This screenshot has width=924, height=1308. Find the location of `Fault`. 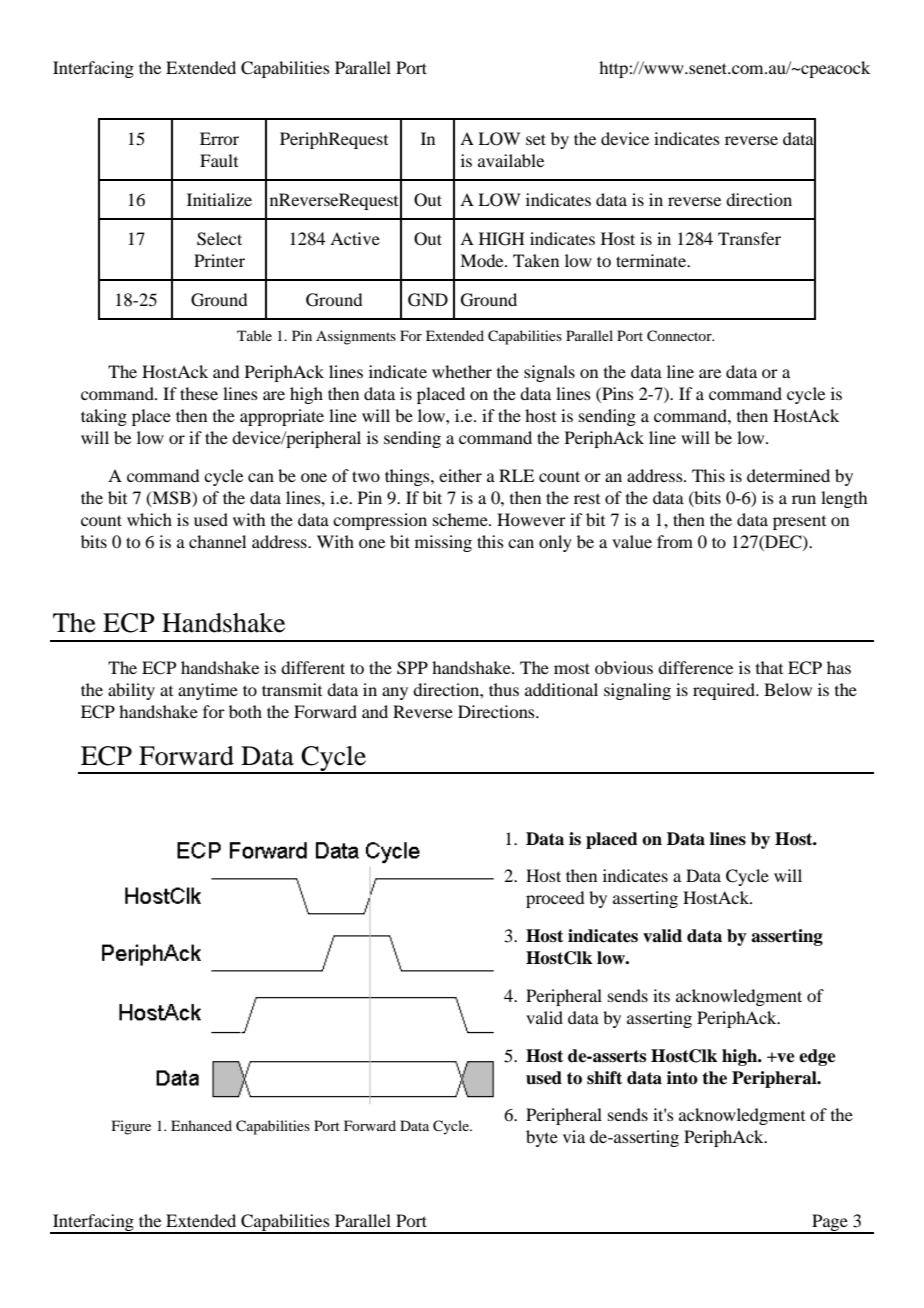

Fault is located at coordinates (219, 160).
